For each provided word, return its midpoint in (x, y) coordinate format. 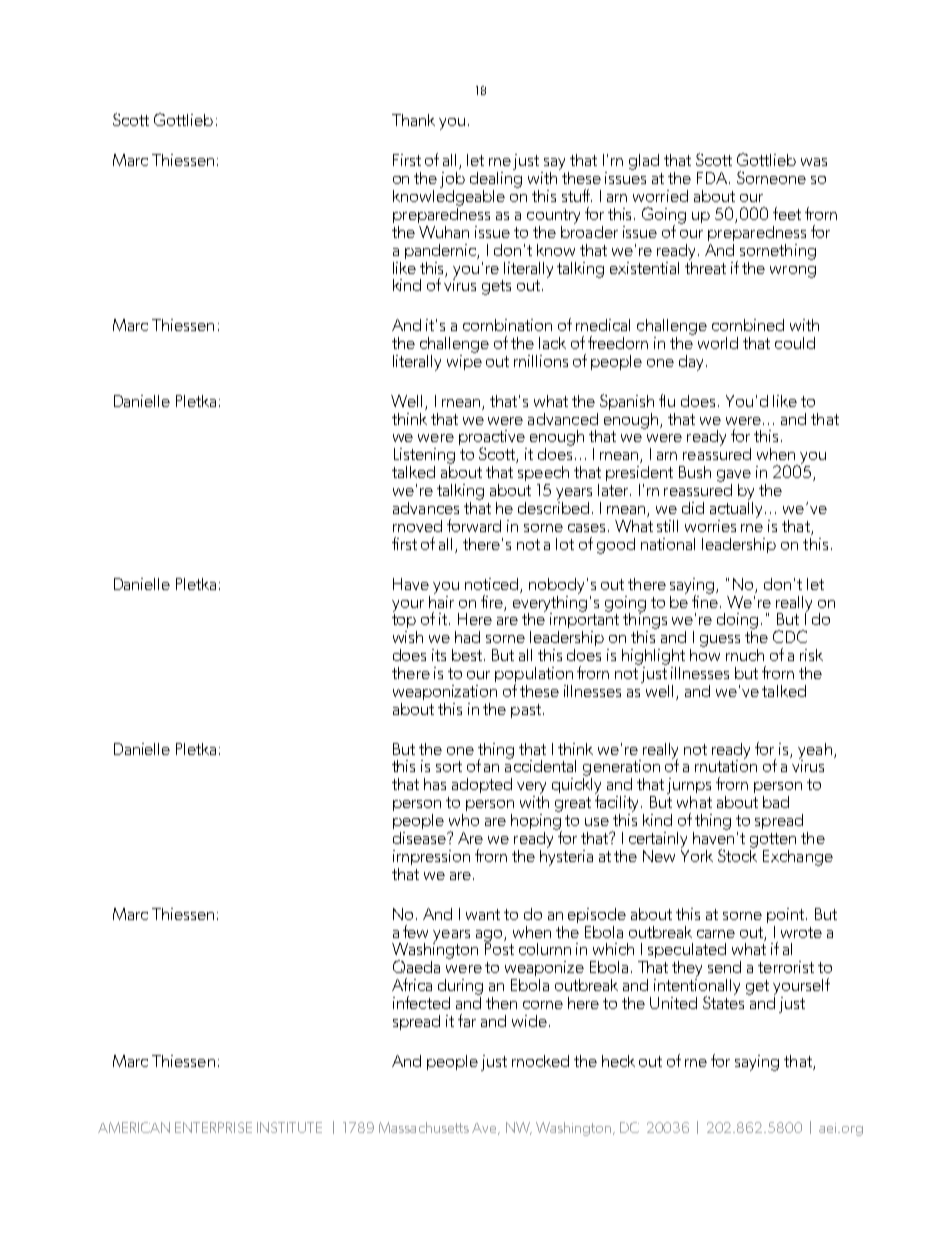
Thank (413, 120)
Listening (424, 456)
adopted (482, 785)
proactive (492, 439)
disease (420, 838)
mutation (726, 765)
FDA (713, 178)
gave (734, 476)
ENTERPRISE (213, 1127)
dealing (496, 178)
